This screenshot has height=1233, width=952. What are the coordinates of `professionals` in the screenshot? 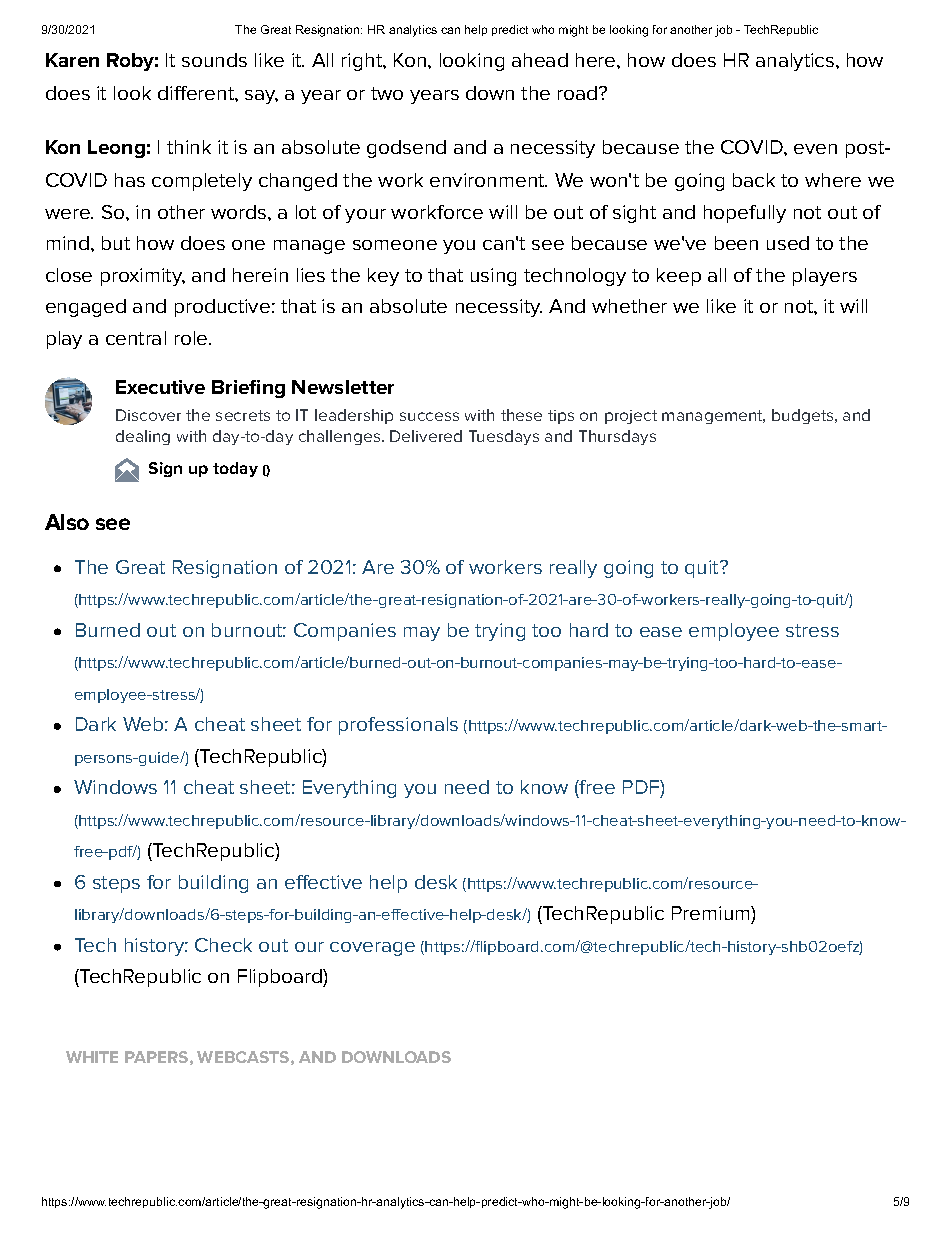 It's located at (398, 726).
